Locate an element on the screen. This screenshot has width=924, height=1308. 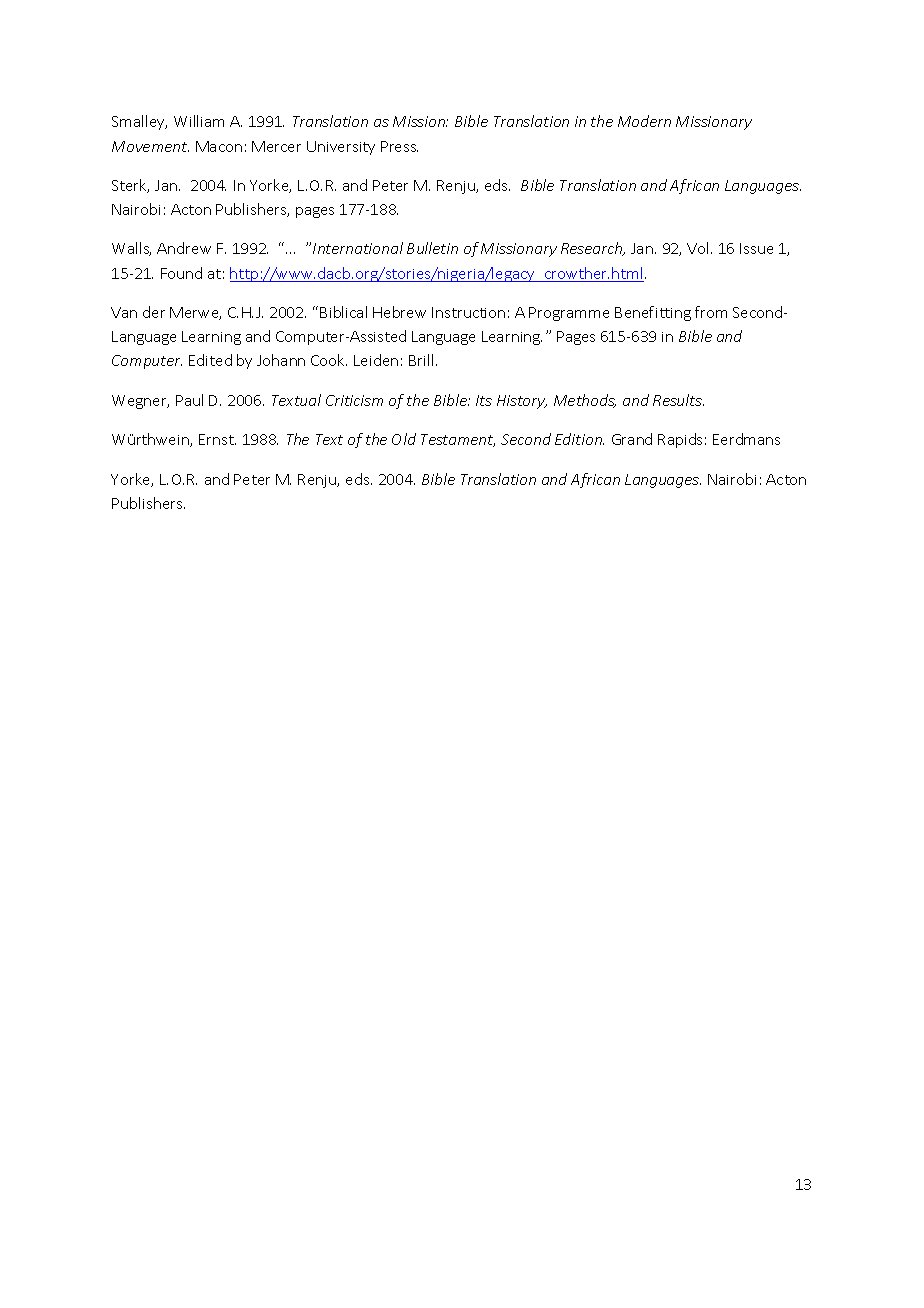
Instruction is located at coordinates (468, 312).
